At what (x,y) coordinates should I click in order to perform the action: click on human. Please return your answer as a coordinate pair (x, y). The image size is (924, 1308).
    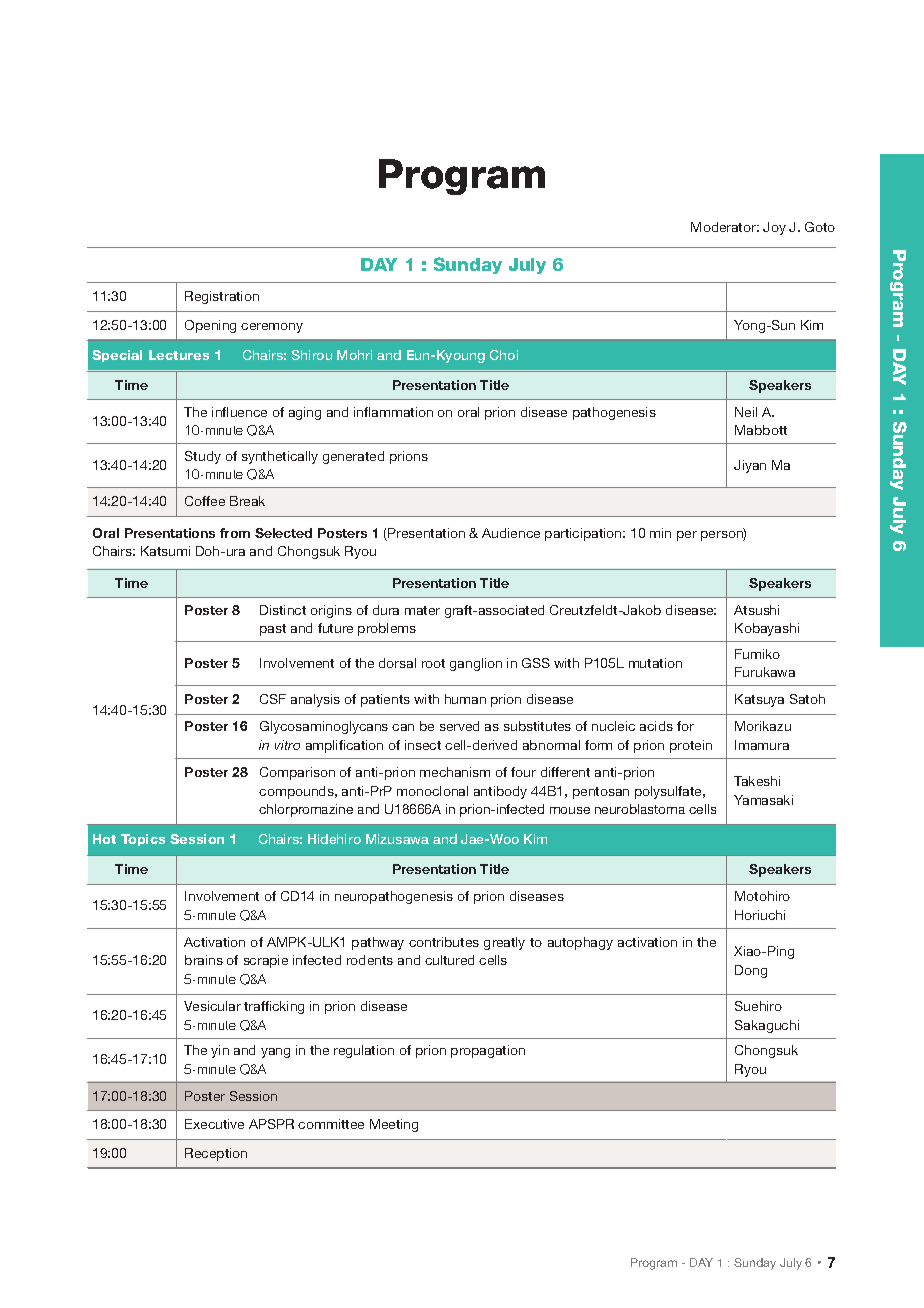
    Looking at the image, I should click on (465, 699).
